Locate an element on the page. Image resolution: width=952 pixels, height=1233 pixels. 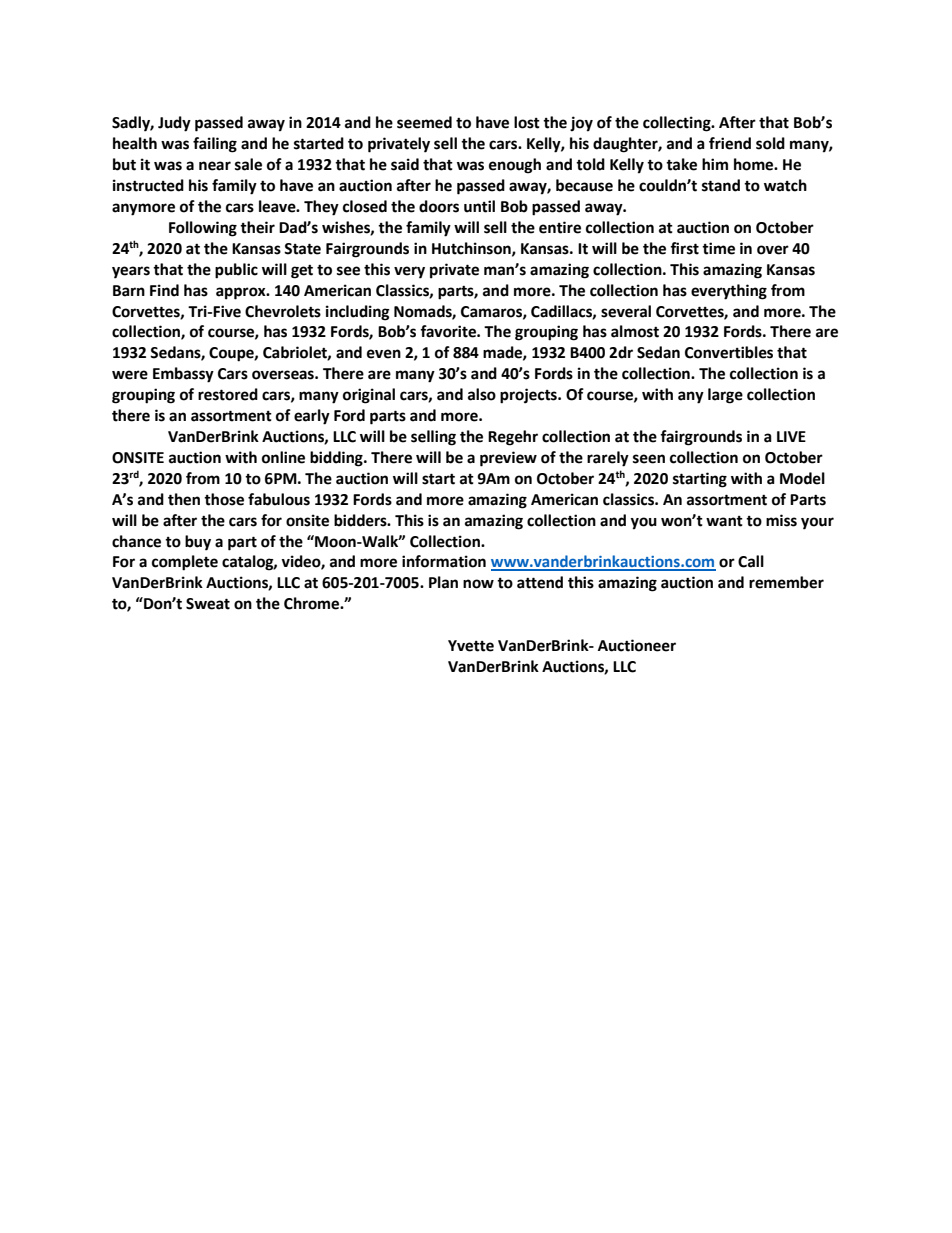
failing is located at coordinates (215, 145).
